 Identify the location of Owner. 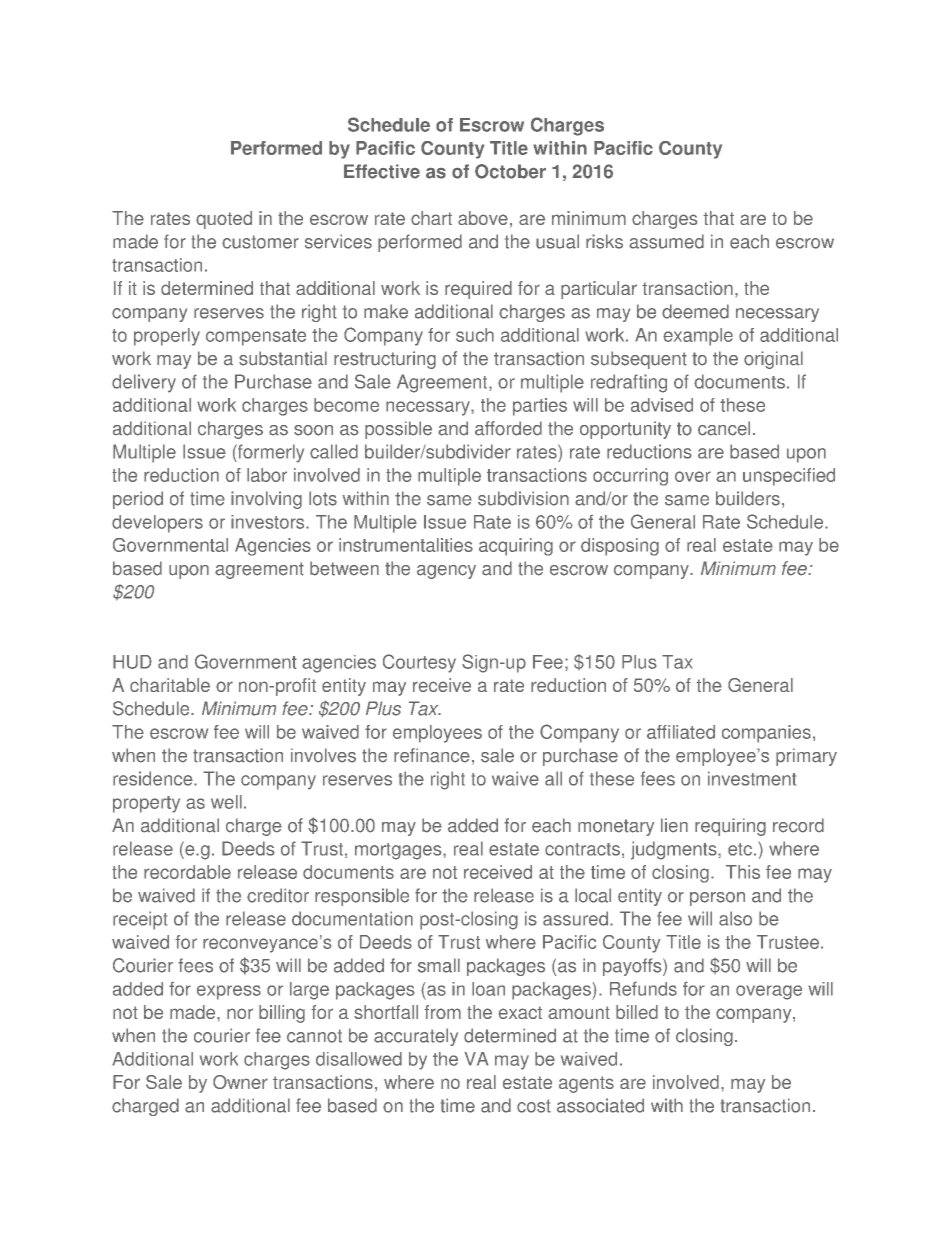
(240, 1082).
